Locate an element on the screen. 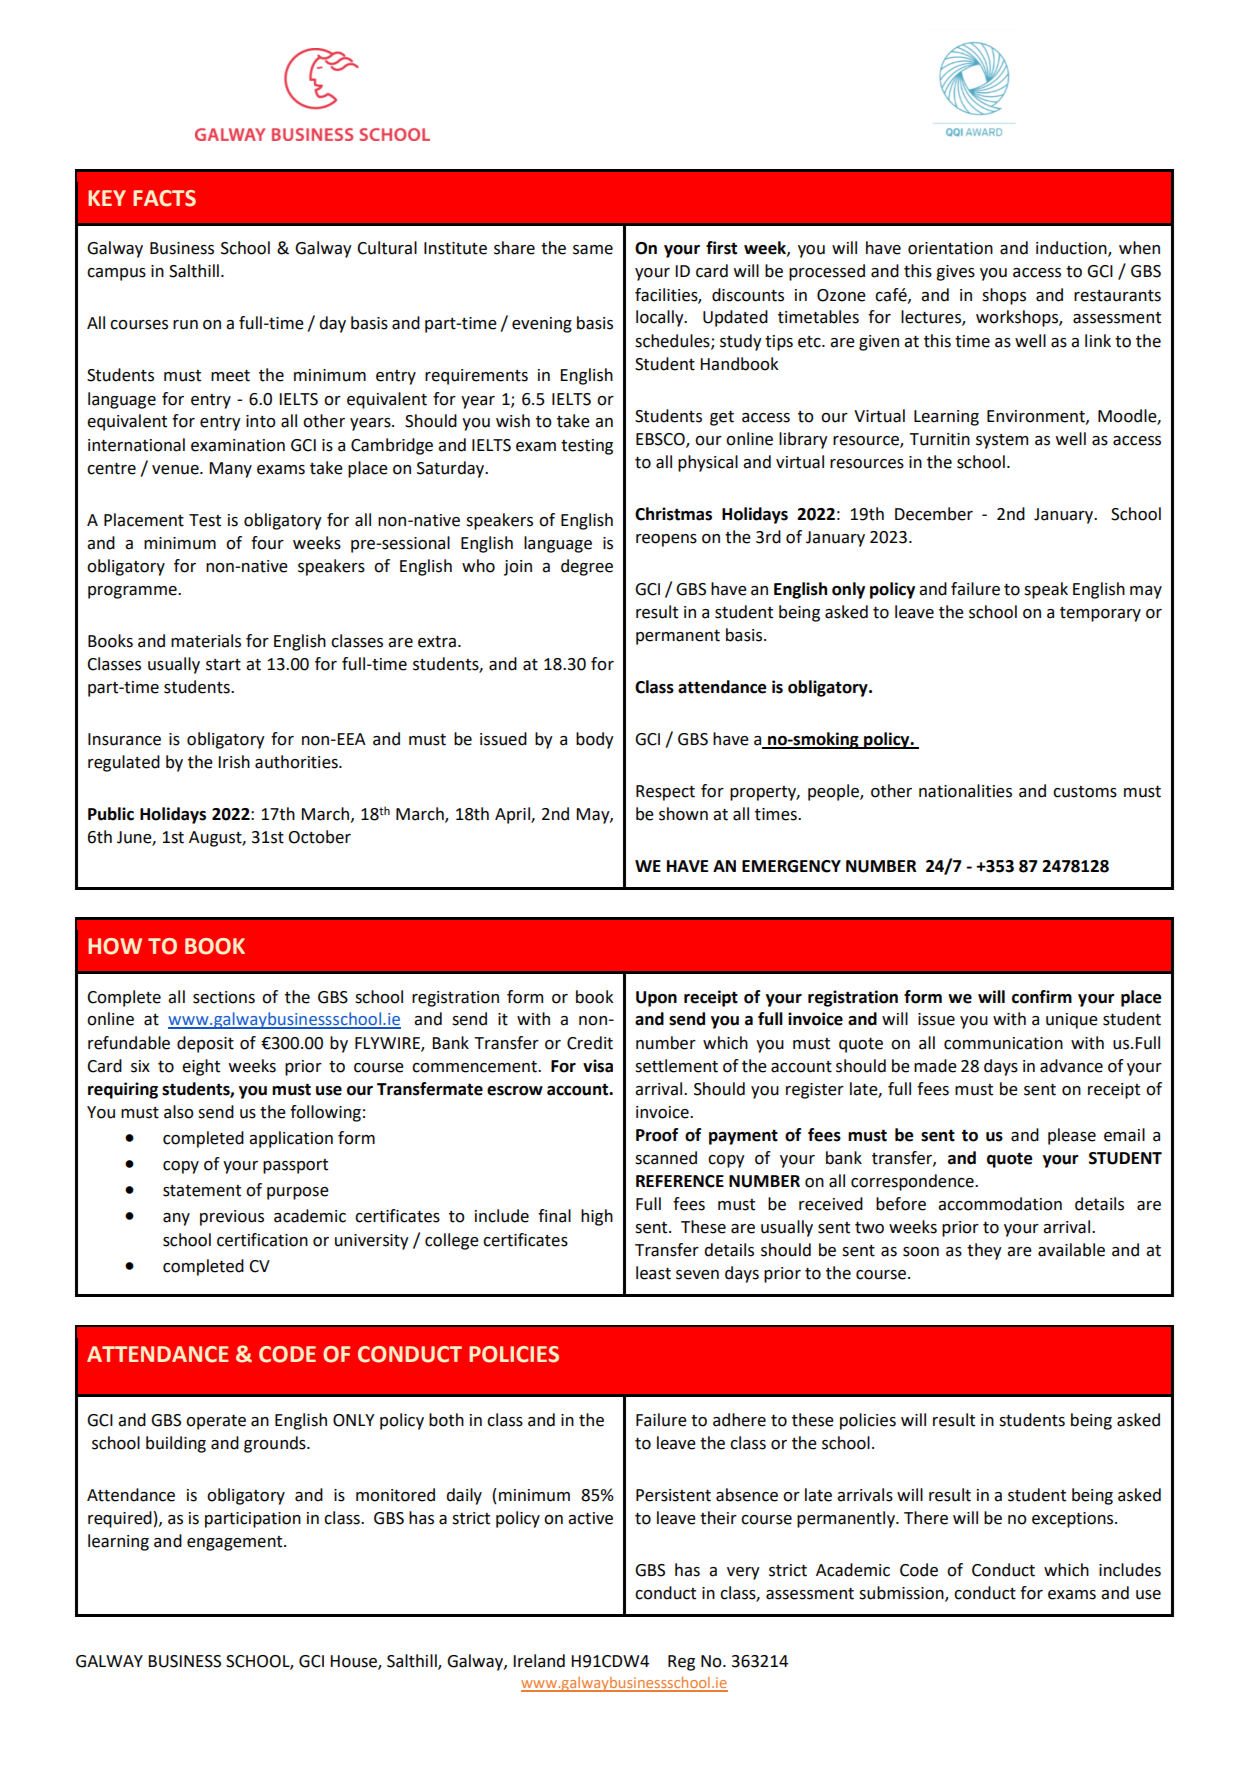  induction is located at coordinates (1072, 249).
